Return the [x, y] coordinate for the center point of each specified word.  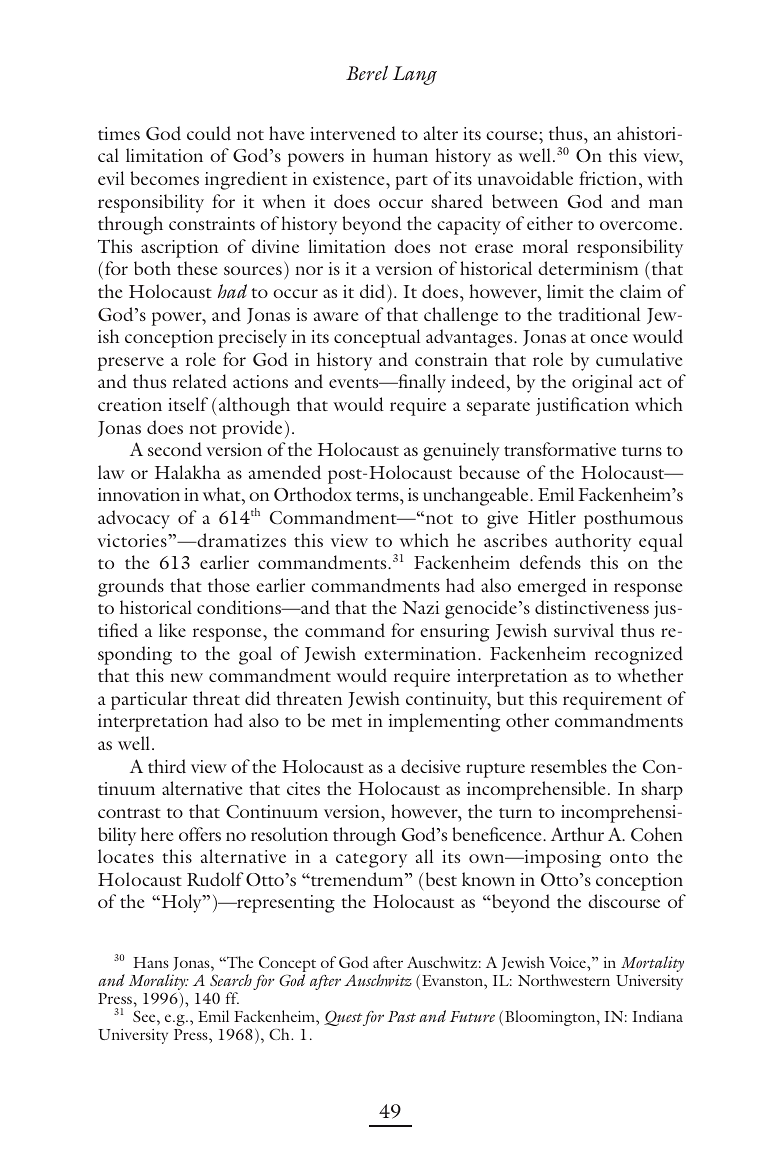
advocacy [134, 519]
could [209, 133]
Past [402, 1016]
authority [593, 542]
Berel [367, 72]
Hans [151, 962]
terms [378, 496]
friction [609, 178]
